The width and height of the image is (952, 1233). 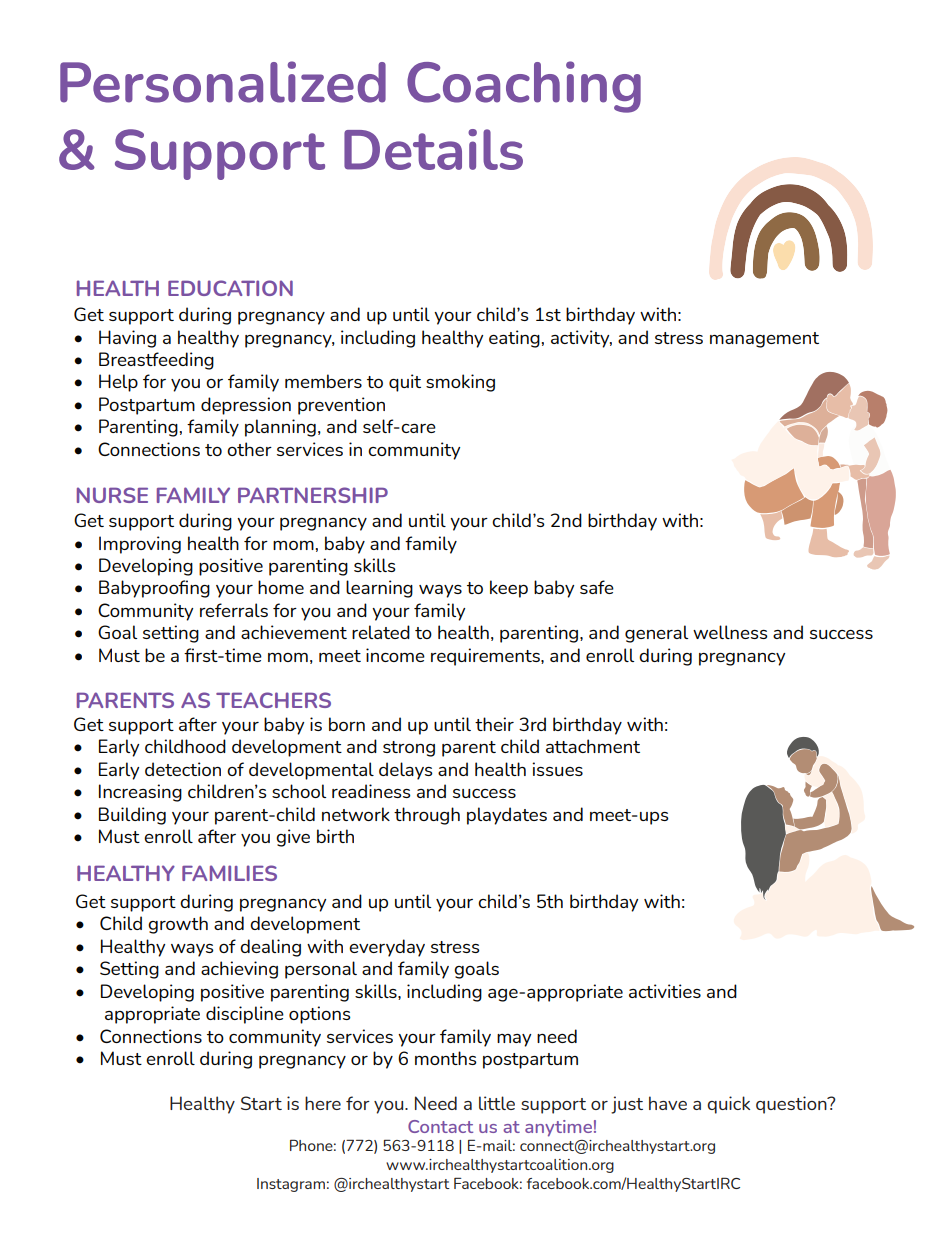 I want to click on wellness, so click(x=730, y=632).
